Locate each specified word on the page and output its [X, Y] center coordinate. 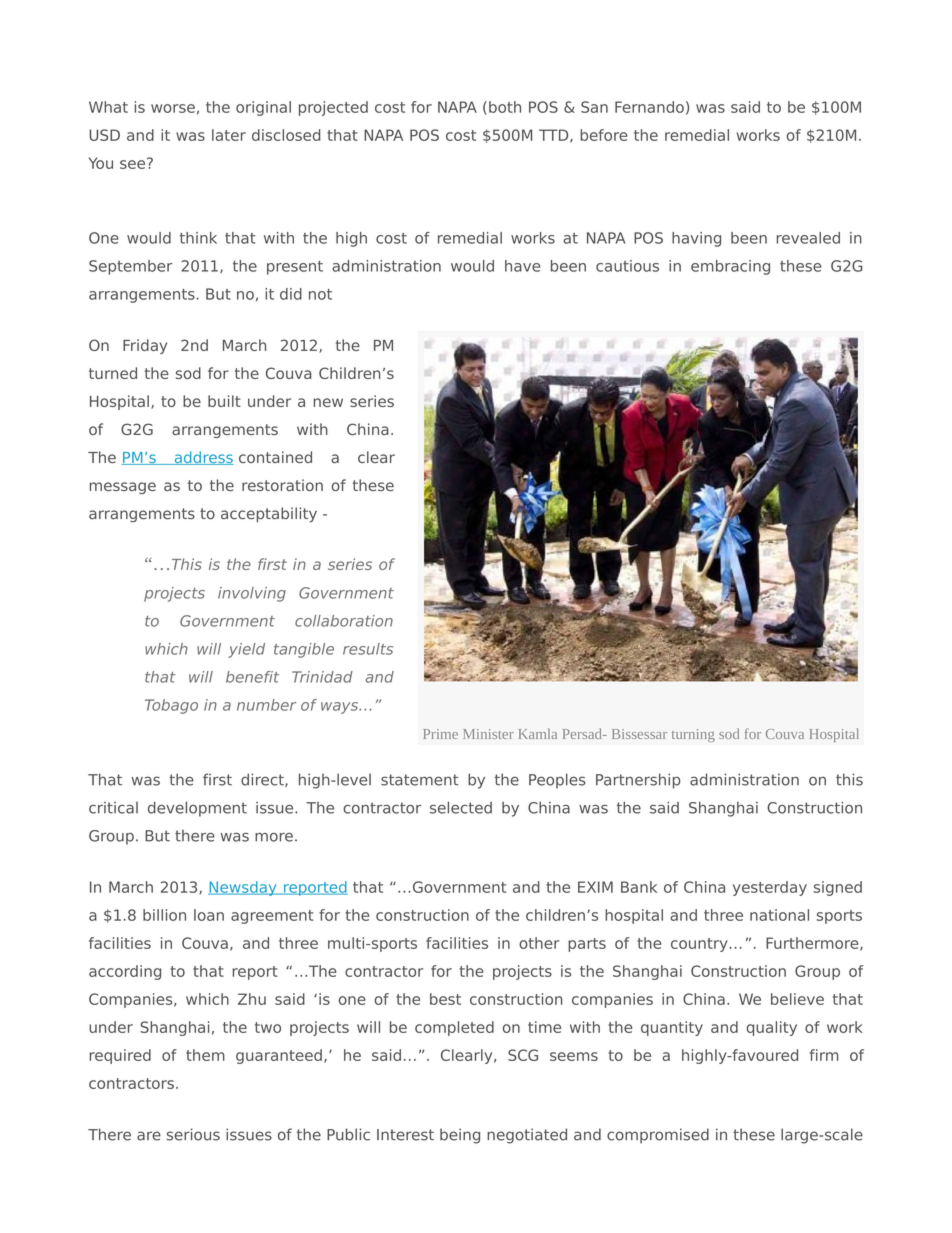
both [505, 107]
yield [246, 650]
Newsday [243, 888]
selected [461, 807]
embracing [730, 267]
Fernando [649, 107]
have [522, 266]
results [368, 649]
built [224, 401]
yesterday [770, 888]
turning [693, 735]
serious [193, 1134]
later [229, 135]
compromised [658, 1136]
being [460, 1136]
